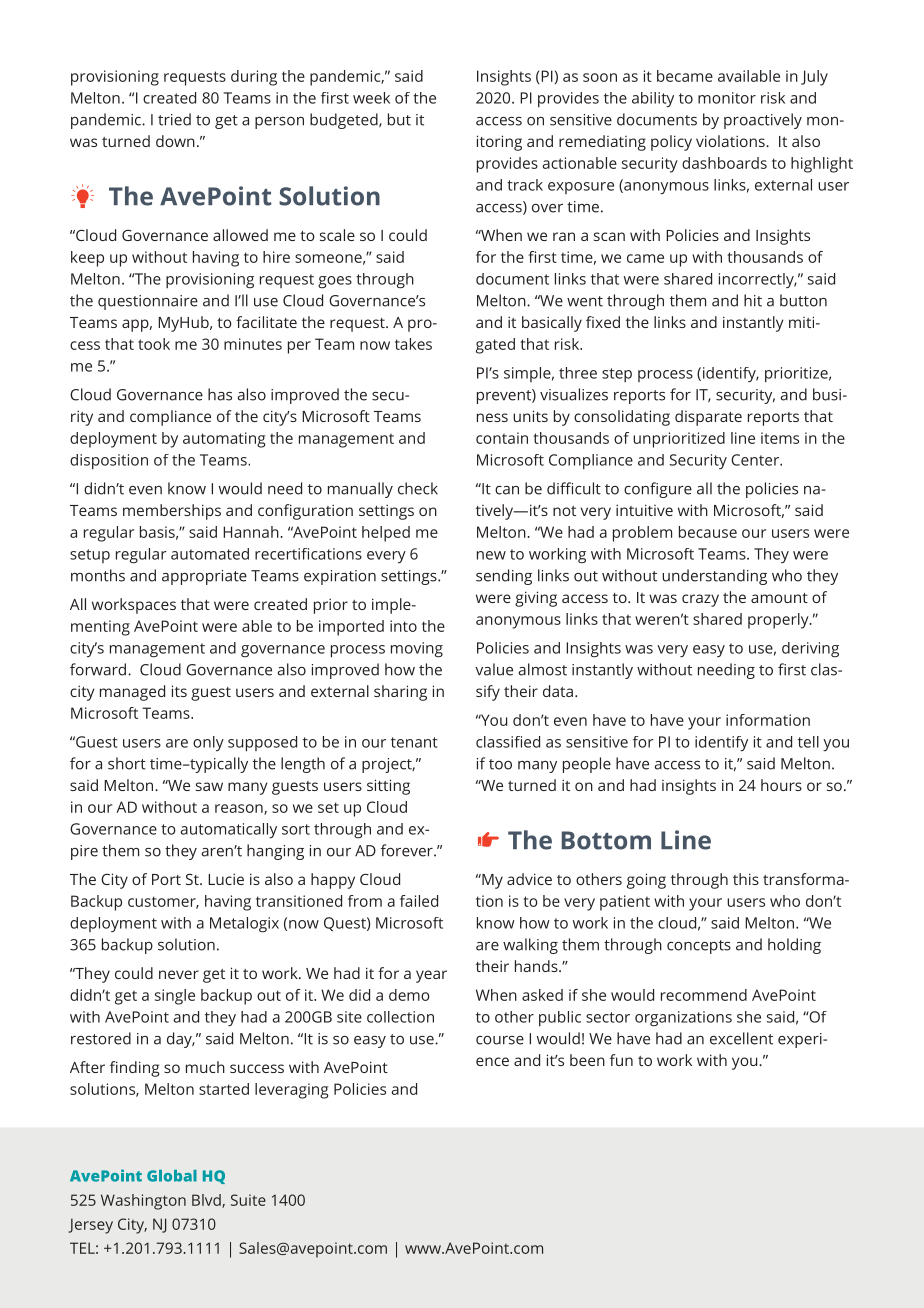 The width and height of the screenshot is (924, 1308). What do you see at coordinates (172, 512) in the screenshot?
I see `memberships` at bounding box center [172, 512].
